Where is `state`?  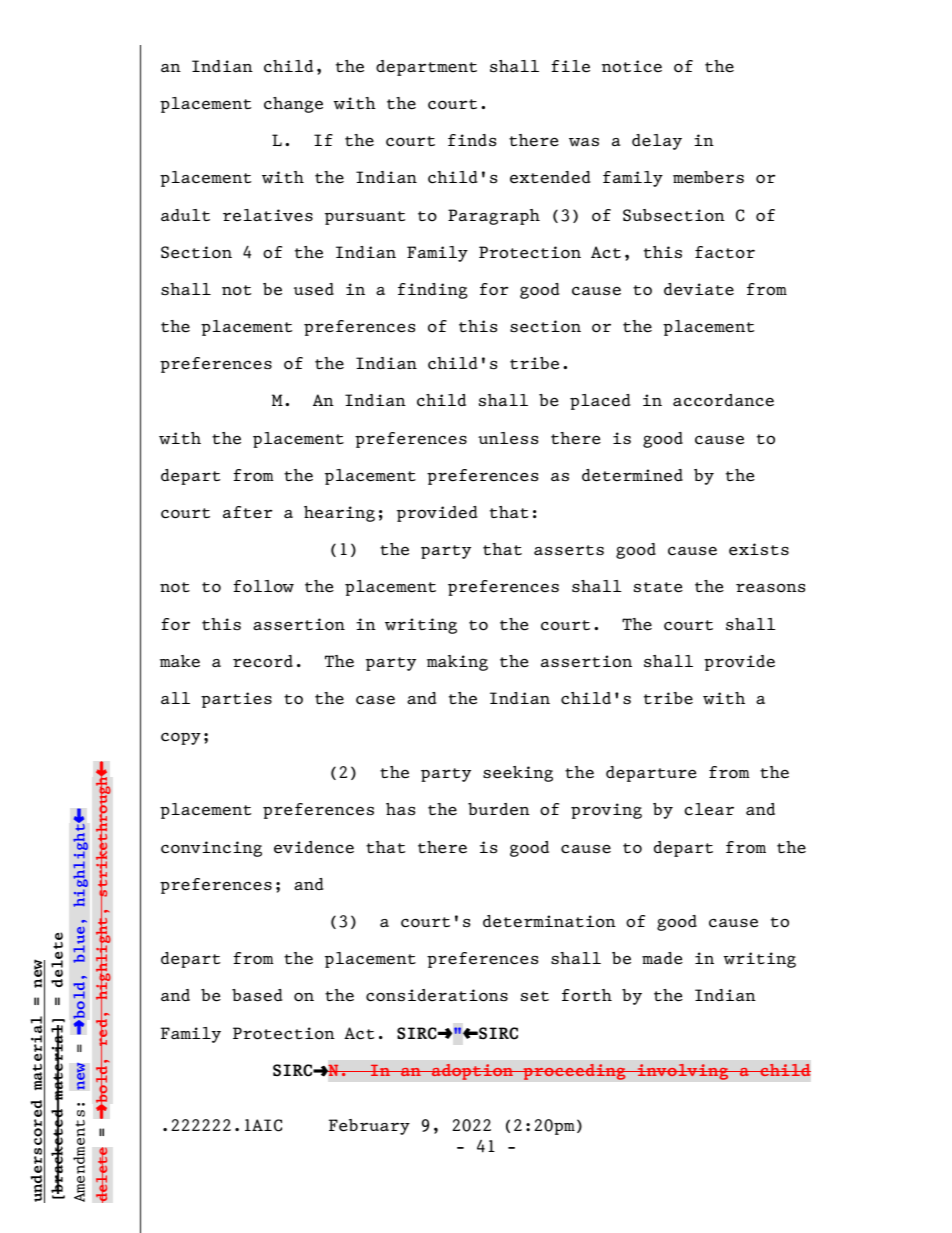
state is located at coordinates (658, 587).
